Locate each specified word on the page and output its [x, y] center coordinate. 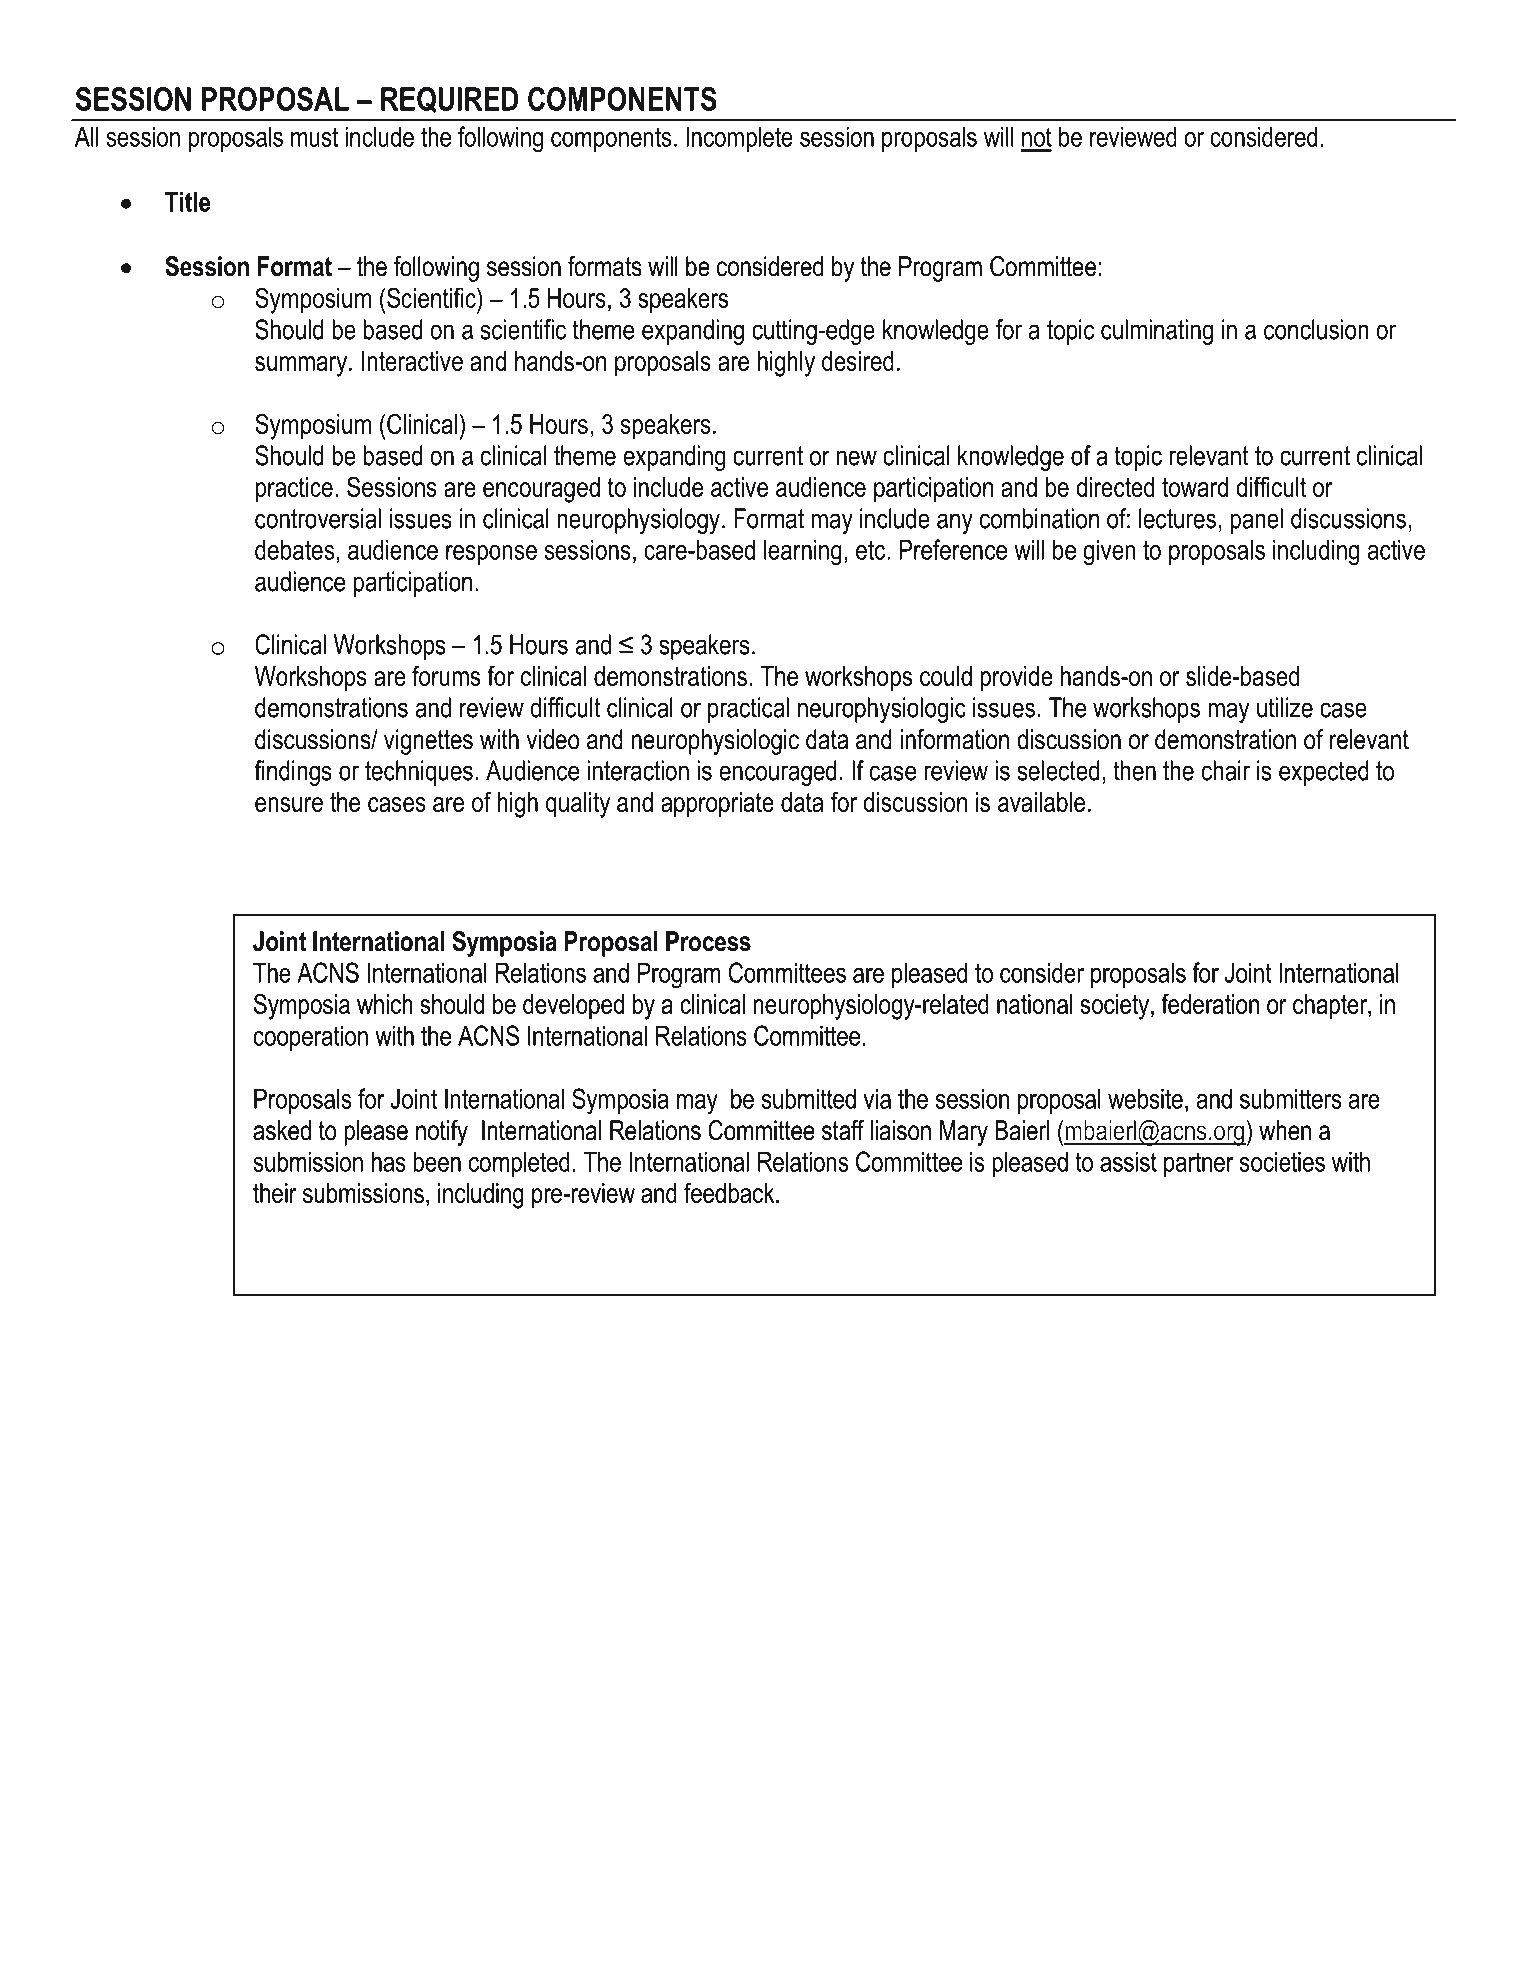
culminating [1157, 332]
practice [294, 490]
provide [1016, 679]
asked [282, 1130]
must [314, 137]
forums [446, 675]
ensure [289, 804]
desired [858, 361]
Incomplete [739, 139]
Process [708, 941]
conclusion [1316, 329]
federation [1210, 1003]
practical [748, 710]
